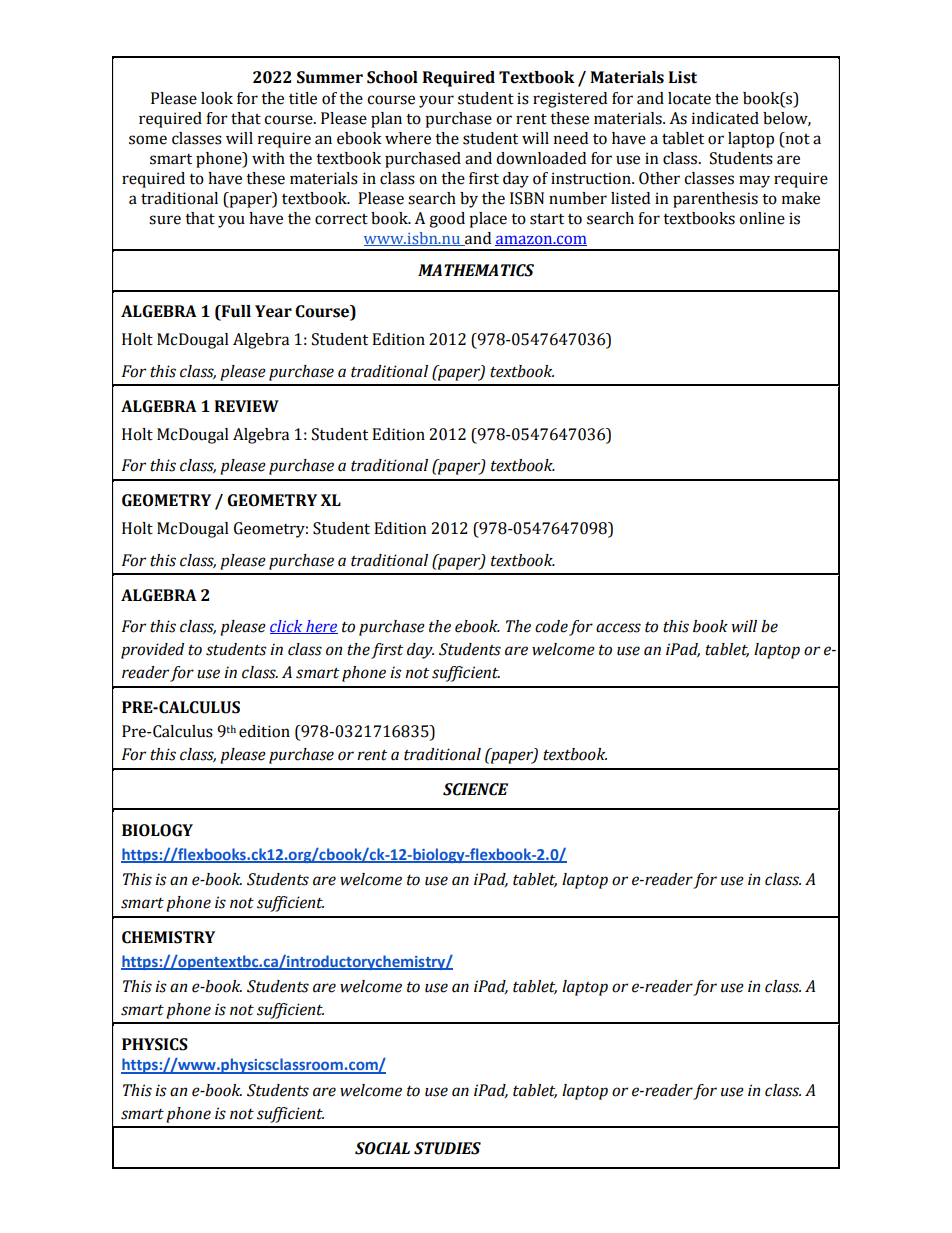 Image resolution: width=952 pixels, height=1233 pixels. I want to click on access, so click(618, 628).
